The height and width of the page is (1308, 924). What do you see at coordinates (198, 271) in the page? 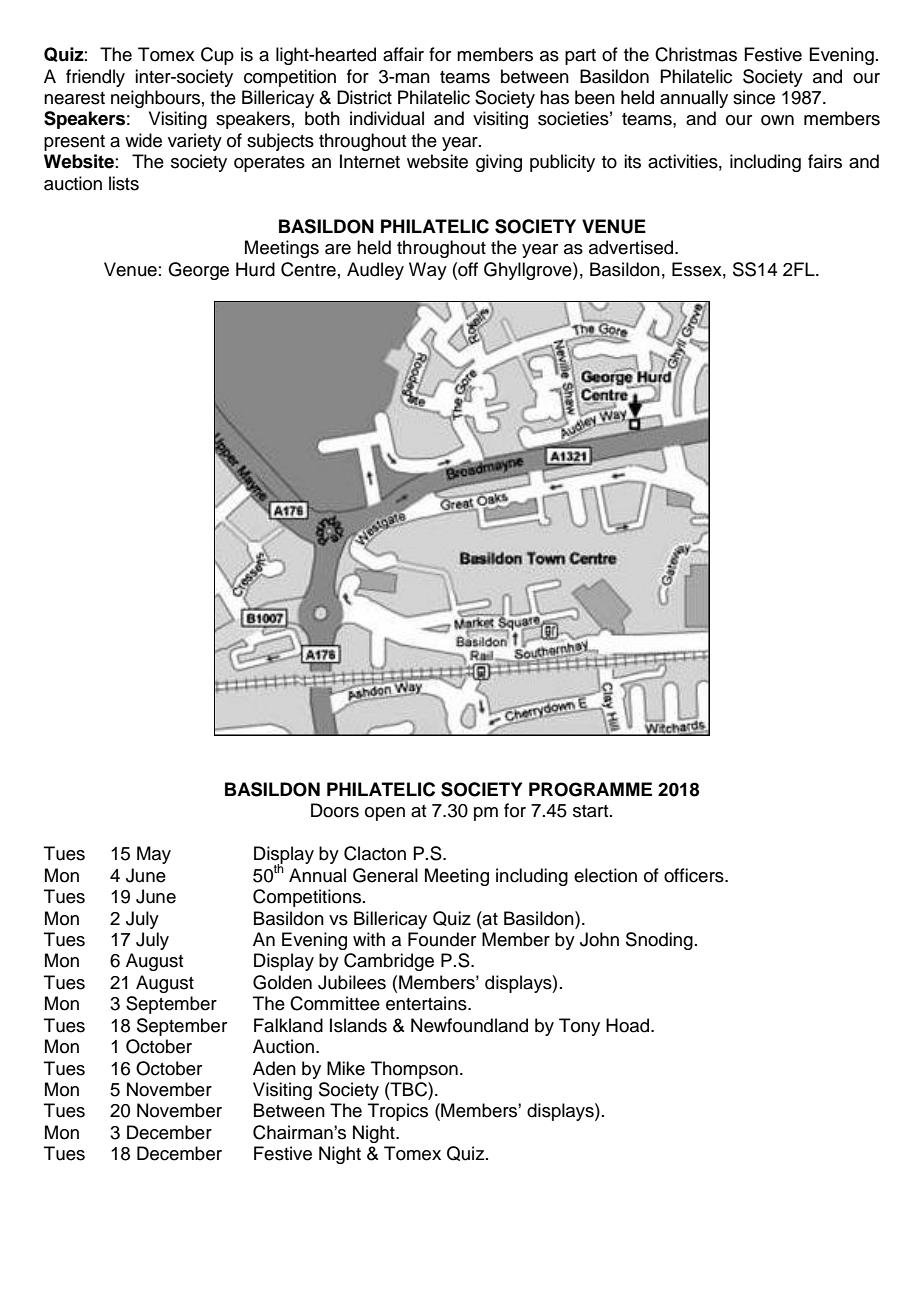
I see `George` at bounding box center [198, 271].
